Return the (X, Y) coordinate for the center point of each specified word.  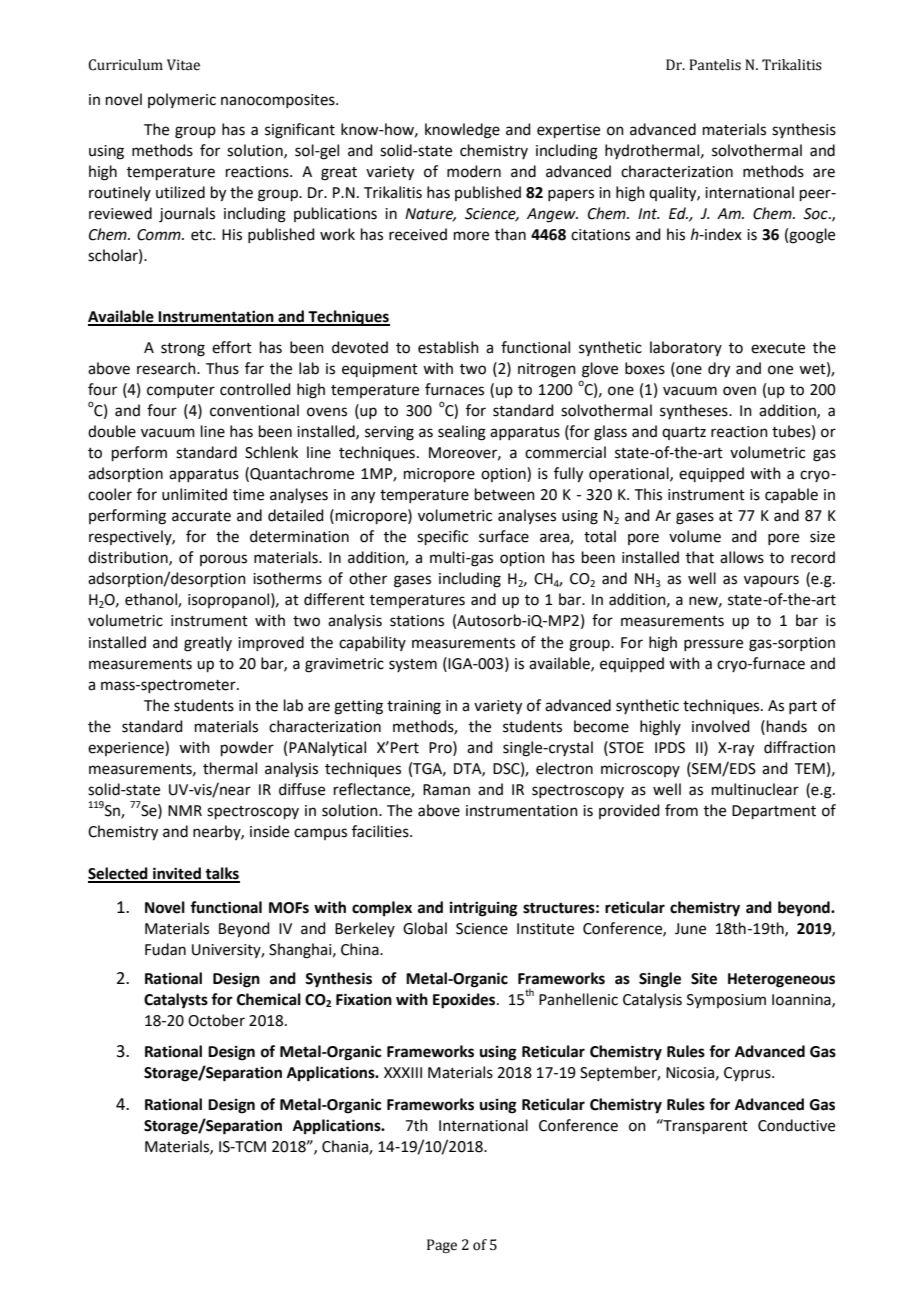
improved (271, 643)
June (690, 929)
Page (442, 1246)
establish (448, 347)
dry (719, 370)
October (216, 1020)
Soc (816, 214)
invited (177, 874)
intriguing (484, 909)
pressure (713, 645)
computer (181, 391)
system (413, 665)
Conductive (796, 1125)
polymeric (182, 100)
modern (474, 171)
